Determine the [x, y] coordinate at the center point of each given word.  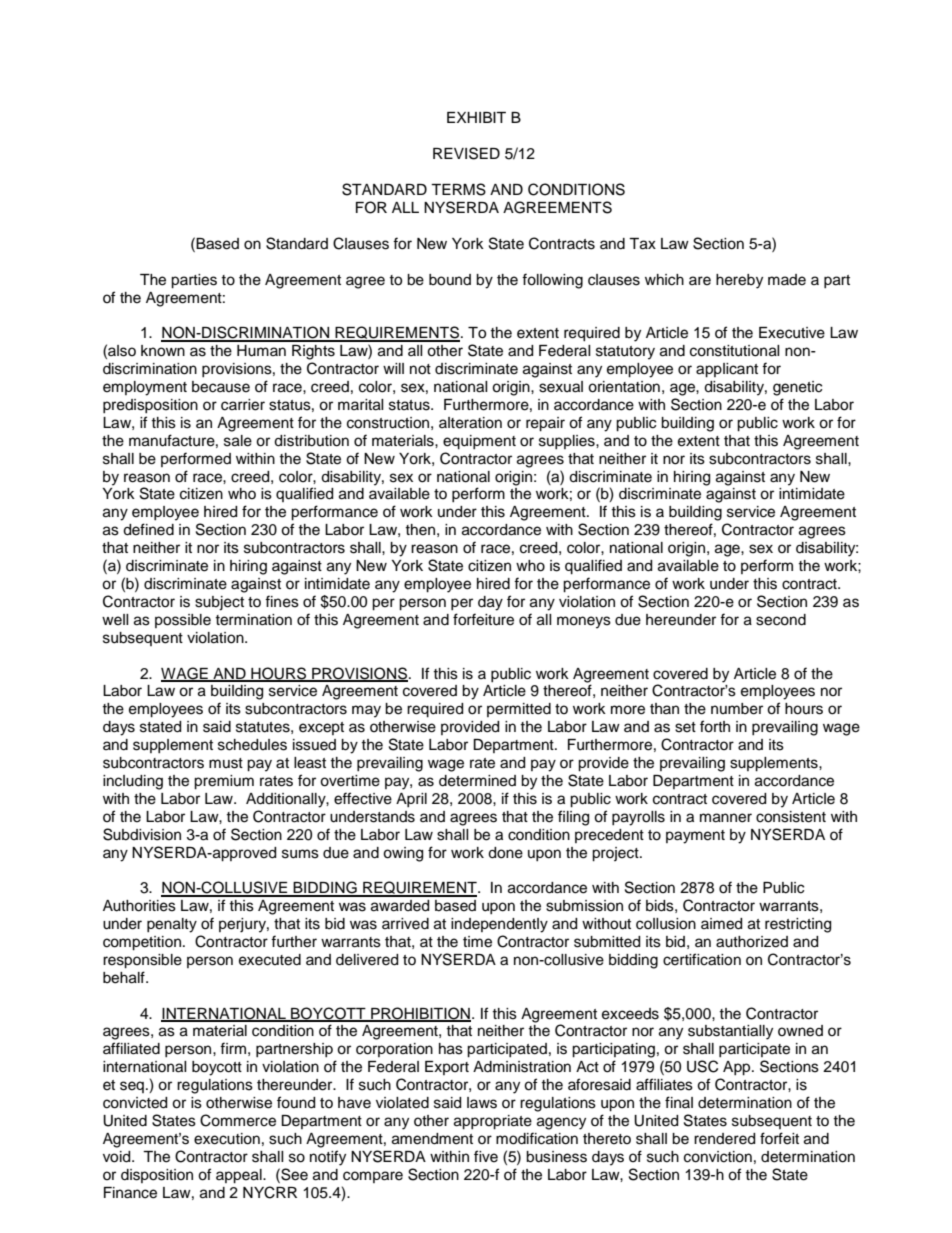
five [486, 1156]
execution [227, 1139]
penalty [172, 925]
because [221, 387]
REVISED [466, 153]
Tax [642, 244]
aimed [721, 924]
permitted [519, 710]
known [163, 351]
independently [499, 925]
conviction [718, 1157]
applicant [727, 370]
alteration [470, 423]
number [737, 709]
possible [183, 621]
